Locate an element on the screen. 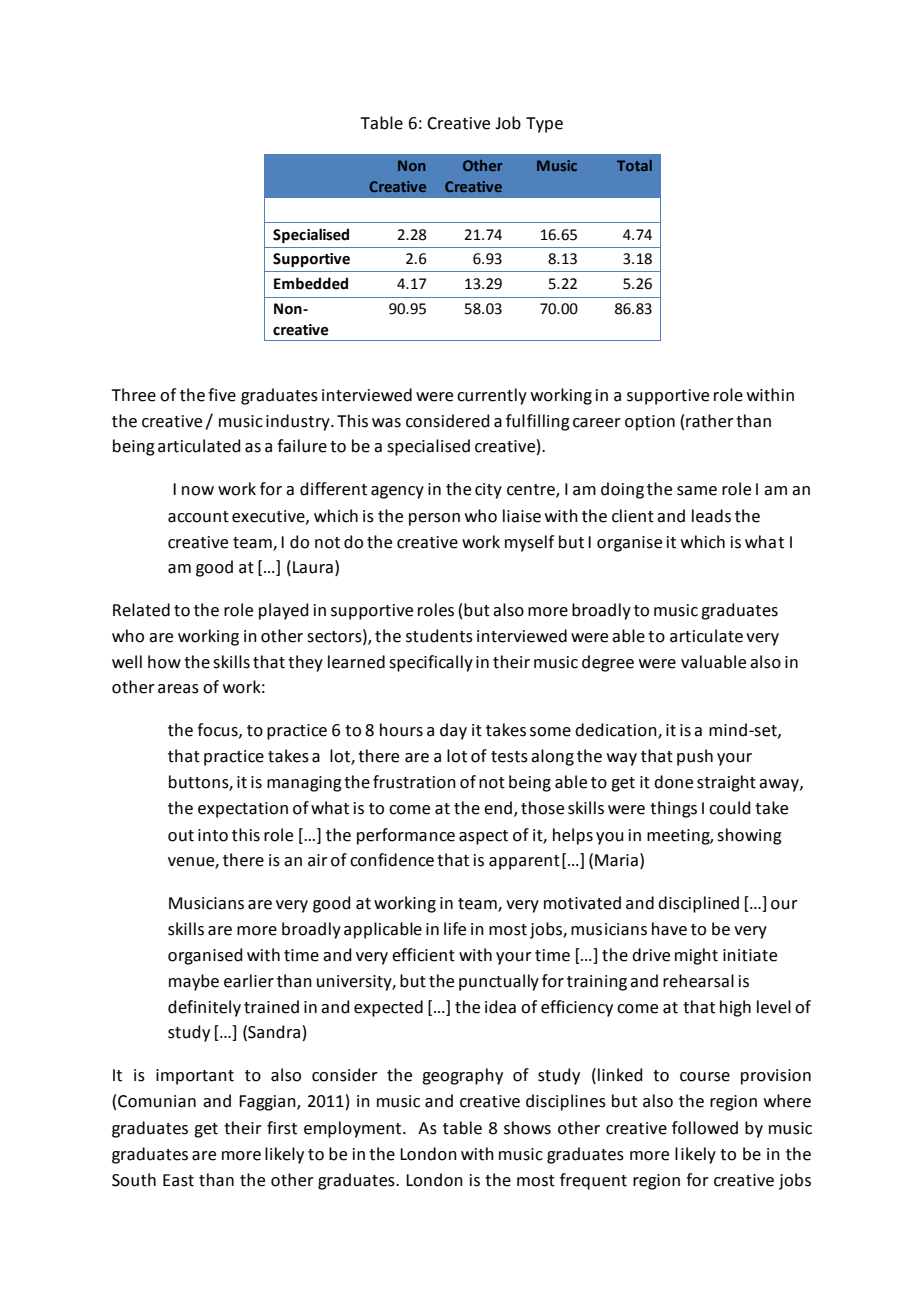 Image resolution: width=924 pixels, height=1308 pixels. could is located at coordinates (730, 808).
